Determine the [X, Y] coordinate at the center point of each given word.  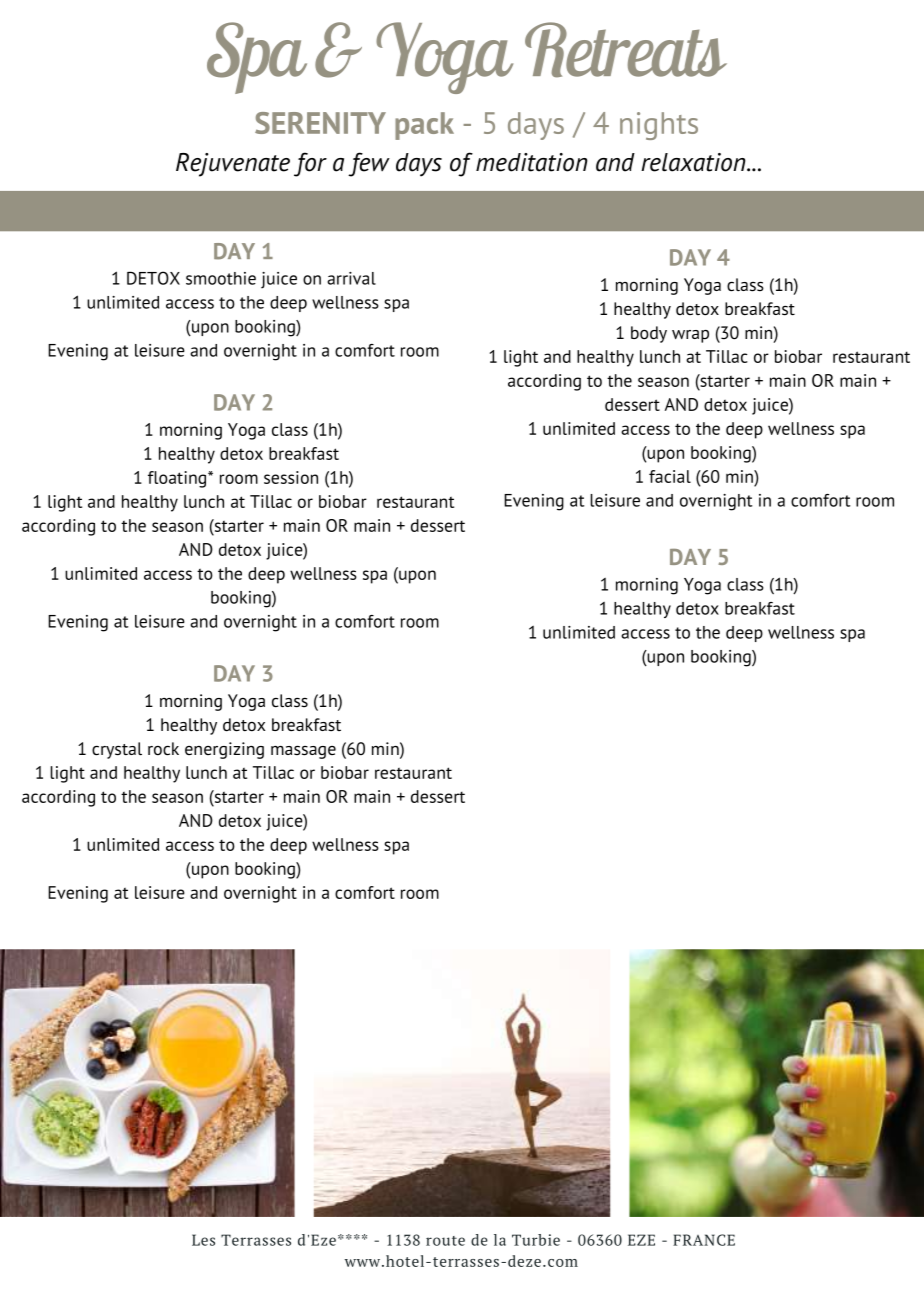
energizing [224, 750]
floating [178, 479]
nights [659, 126]
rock [163, 748]
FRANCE [704, 1240]
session [291, 477]
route [445, 1241]
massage [303, 752]
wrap [690, 336]
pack [424, 126]
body [649, 334]
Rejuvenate [233, 165]
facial [670, 476]
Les [203, 1240]
